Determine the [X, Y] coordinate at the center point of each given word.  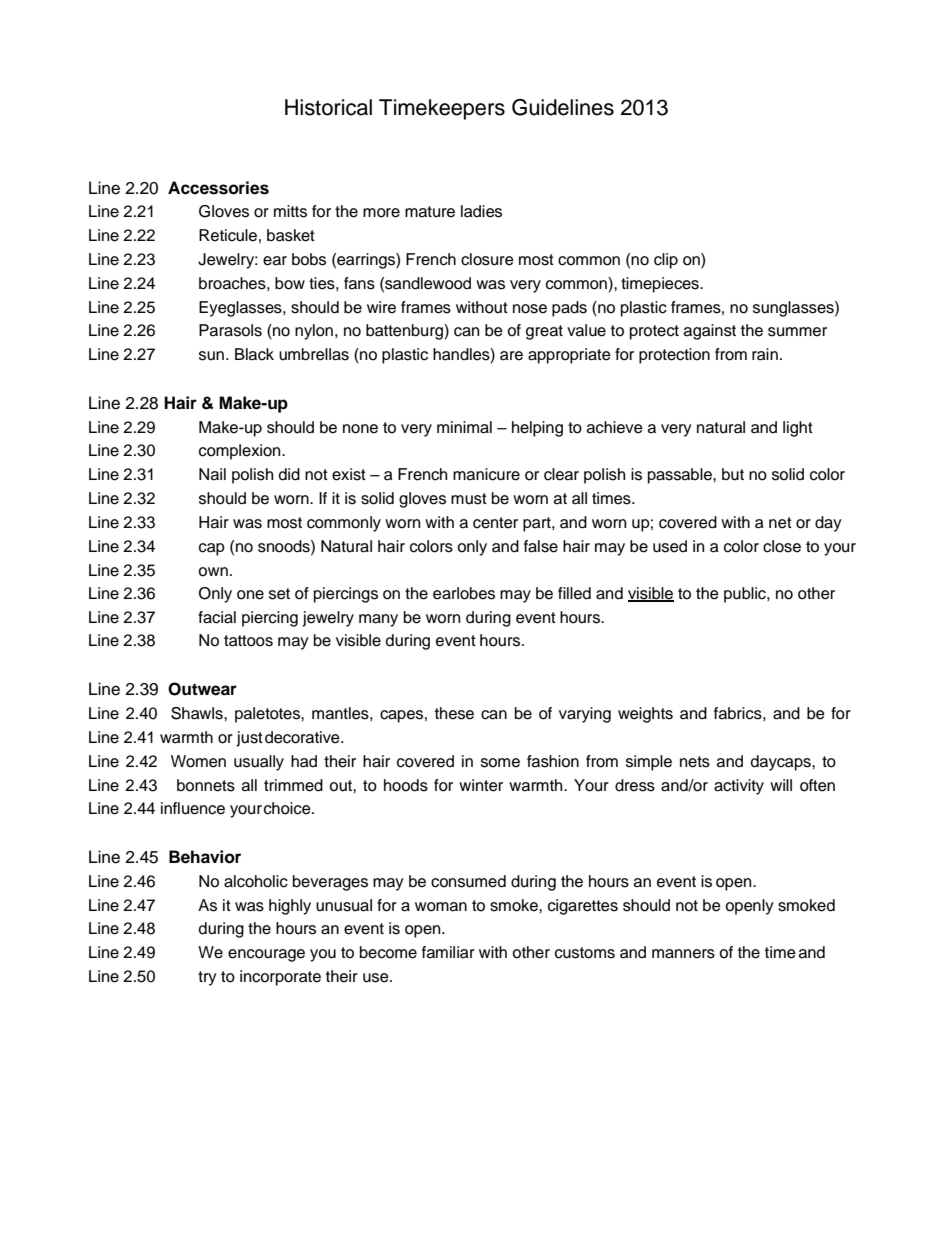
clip [666, 261]
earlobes [464, 593]
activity [739, 787]
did [289, 474]
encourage [266, 955]
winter [481, 785]
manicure [486, 474]
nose [530, 309]
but [733, 474]
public [746, 595]
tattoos [248, 641]
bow [290, 283]
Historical [328, 107]
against [710, 332]
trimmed [293, 785]
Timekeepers [442, 109]
